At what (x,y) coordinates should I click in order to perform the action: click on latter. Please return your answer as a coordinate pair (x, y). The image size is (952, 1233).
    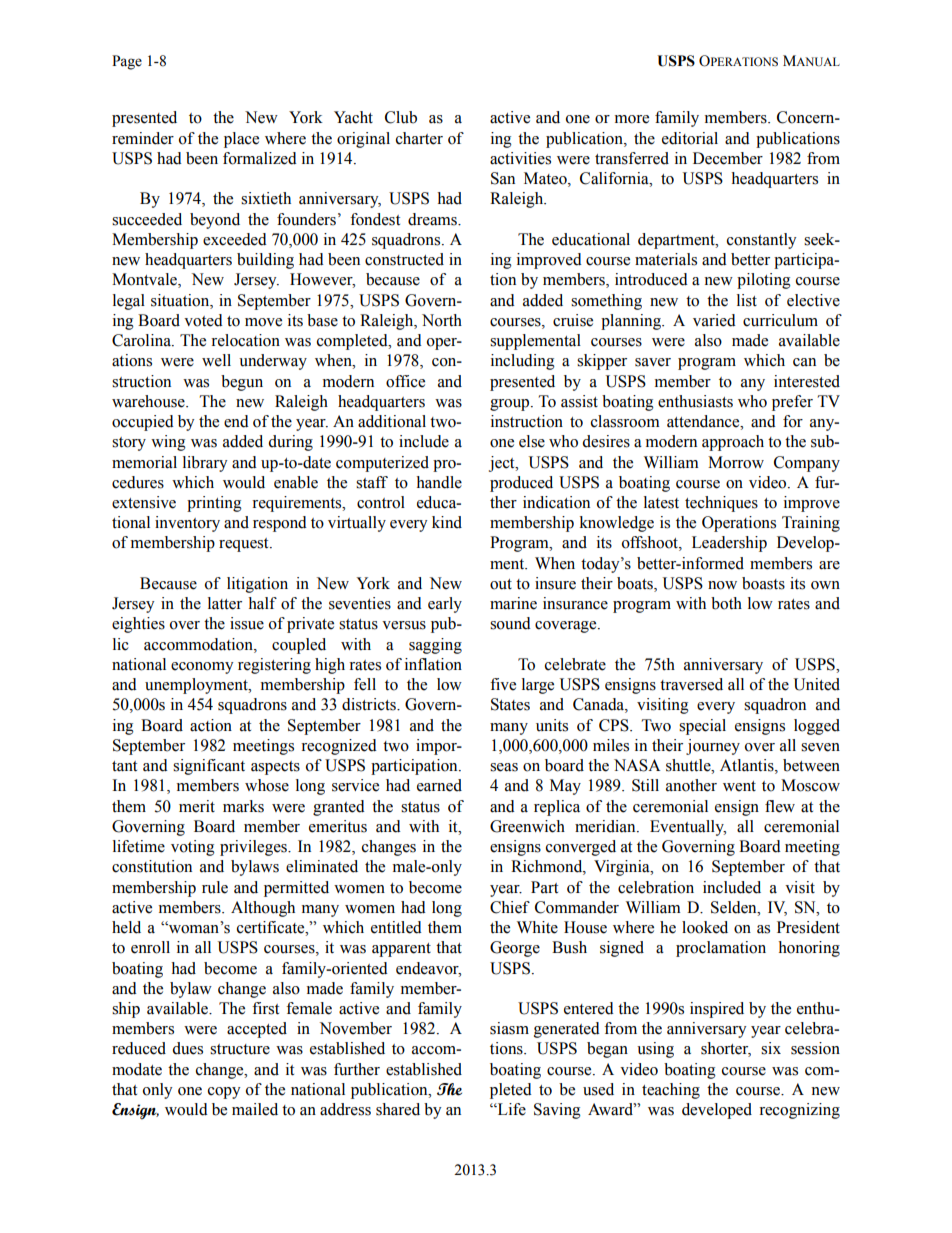
    Looking at the image, I should click on (225, 603).
